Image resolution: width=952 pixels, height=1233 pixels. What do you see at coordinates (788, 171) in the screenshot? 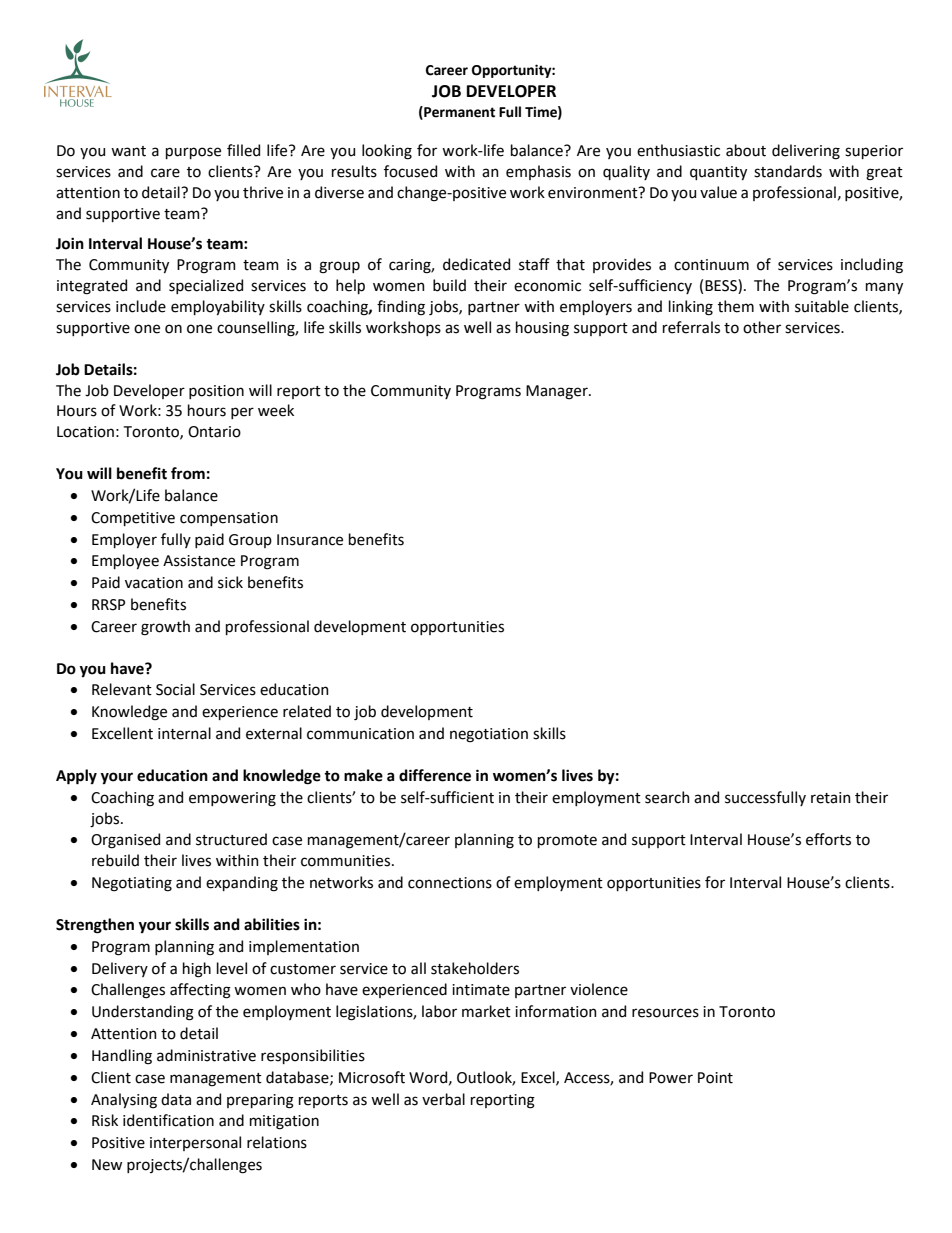
I see `standards` at bounding box center [788, 171].
